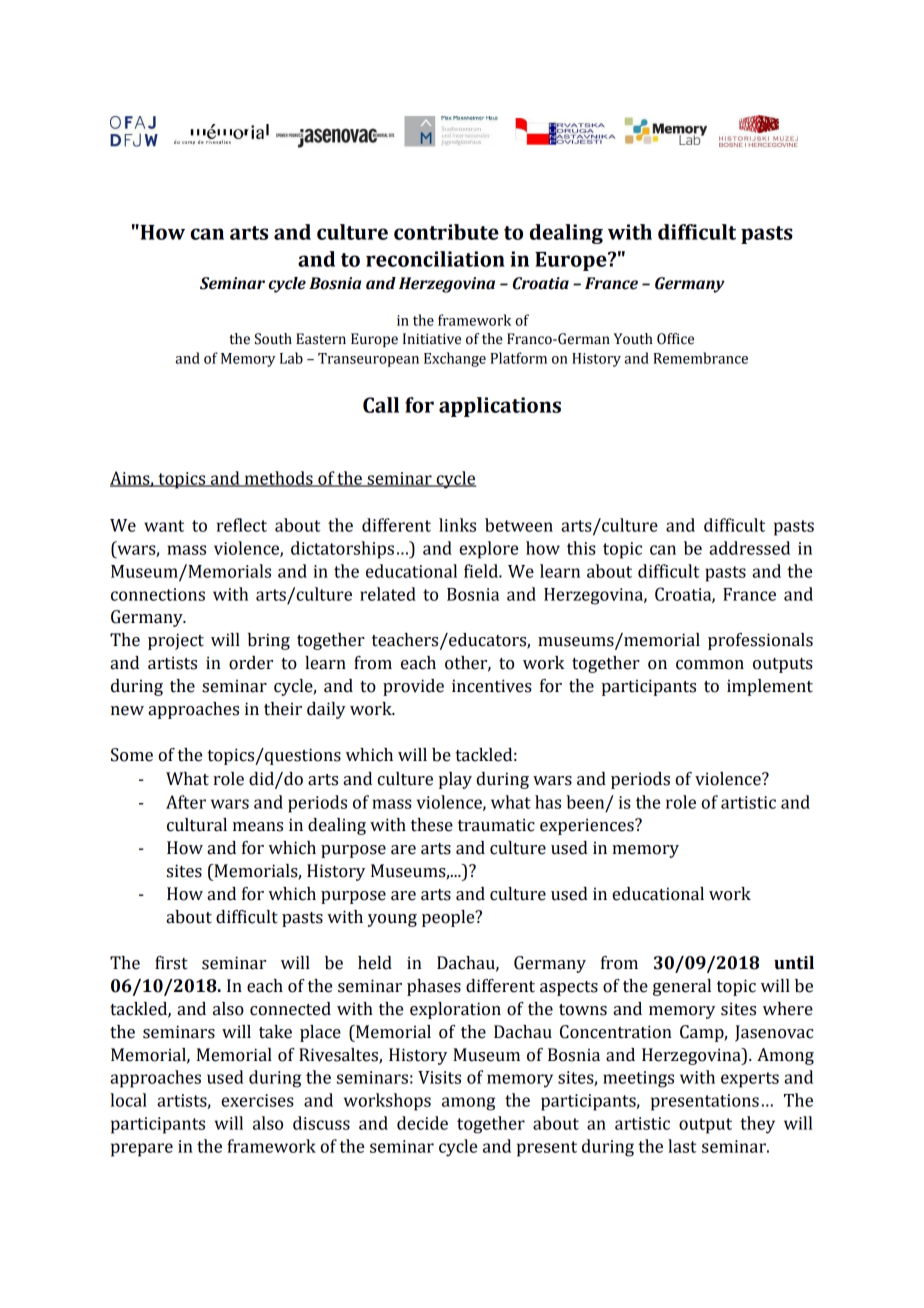  What do you see at coordinates (422, 1123) in the screenshot?
I see `decide` at bounding box center [422, 1123].
